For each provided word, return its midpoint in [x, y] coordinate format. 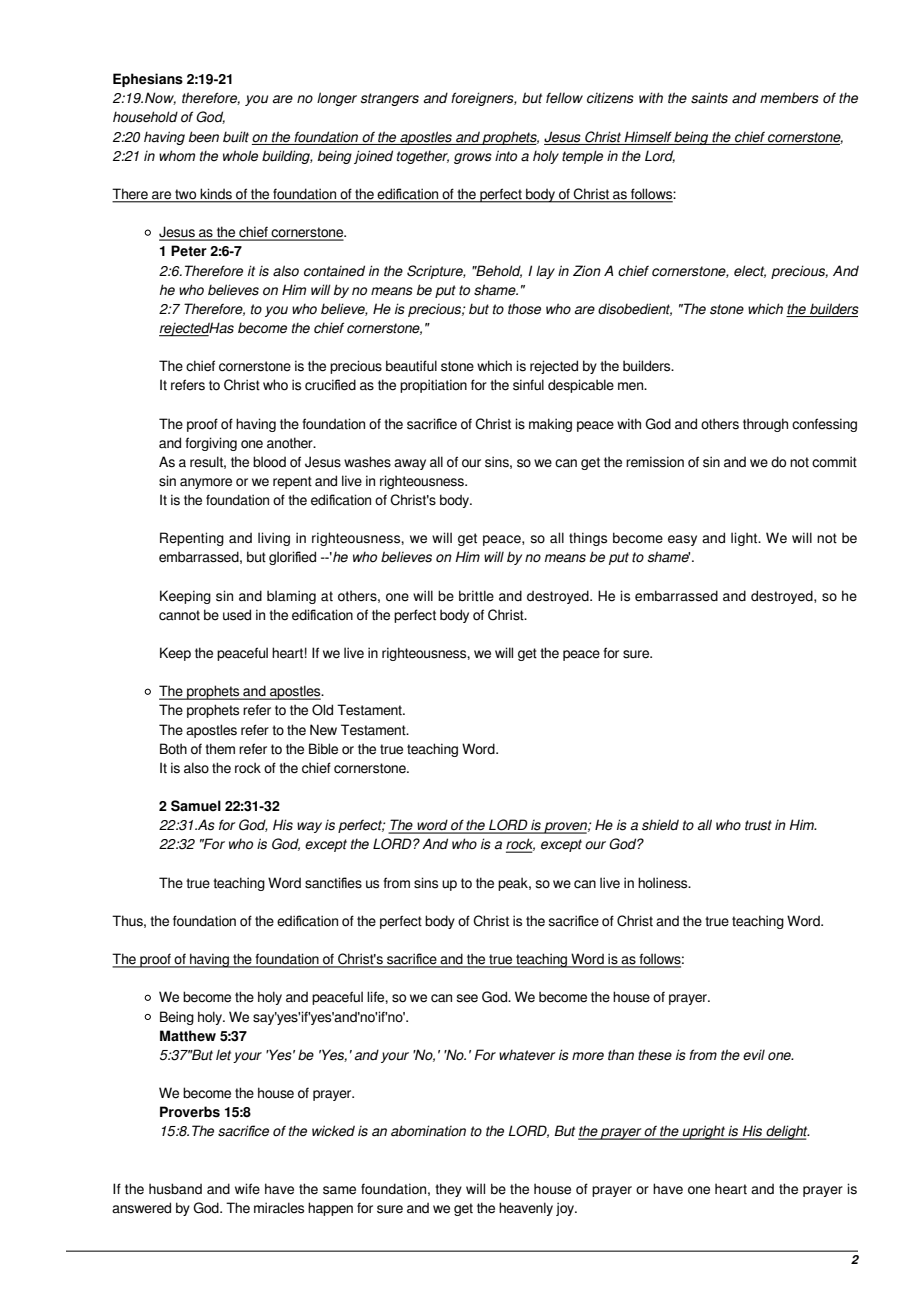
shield [660, 825]
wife [247, 1189]
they [448, 1190]
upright [704, 1132]
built [236, 137]
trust [758, 825]
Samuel [196, 806]
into [506, 156]
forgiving [211, 444]
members [789, 98]
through [765, 425]
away [410, 464]
